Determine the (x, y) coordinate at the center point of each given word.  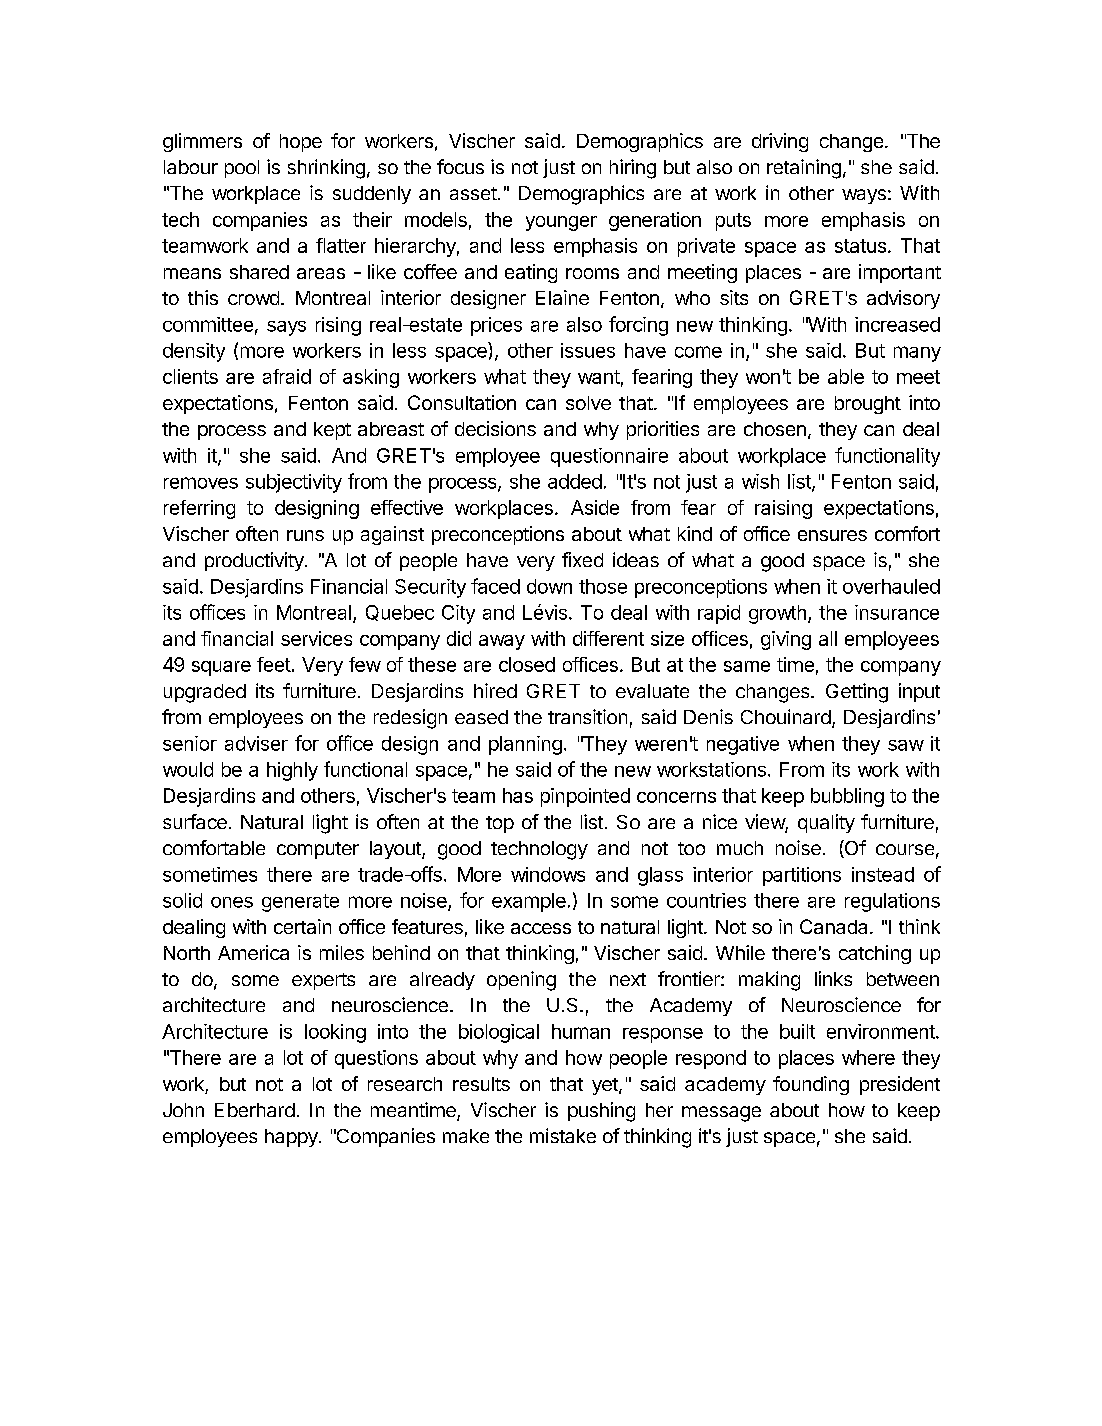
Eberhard (255, 1110)
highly (292, 771)
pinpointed (585, 797)
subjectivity (294, 483)
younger (561, 223)
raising (783, 509)
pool (242, 169)
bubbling (847, 797)
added (575, 481)
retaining (804, 169)
